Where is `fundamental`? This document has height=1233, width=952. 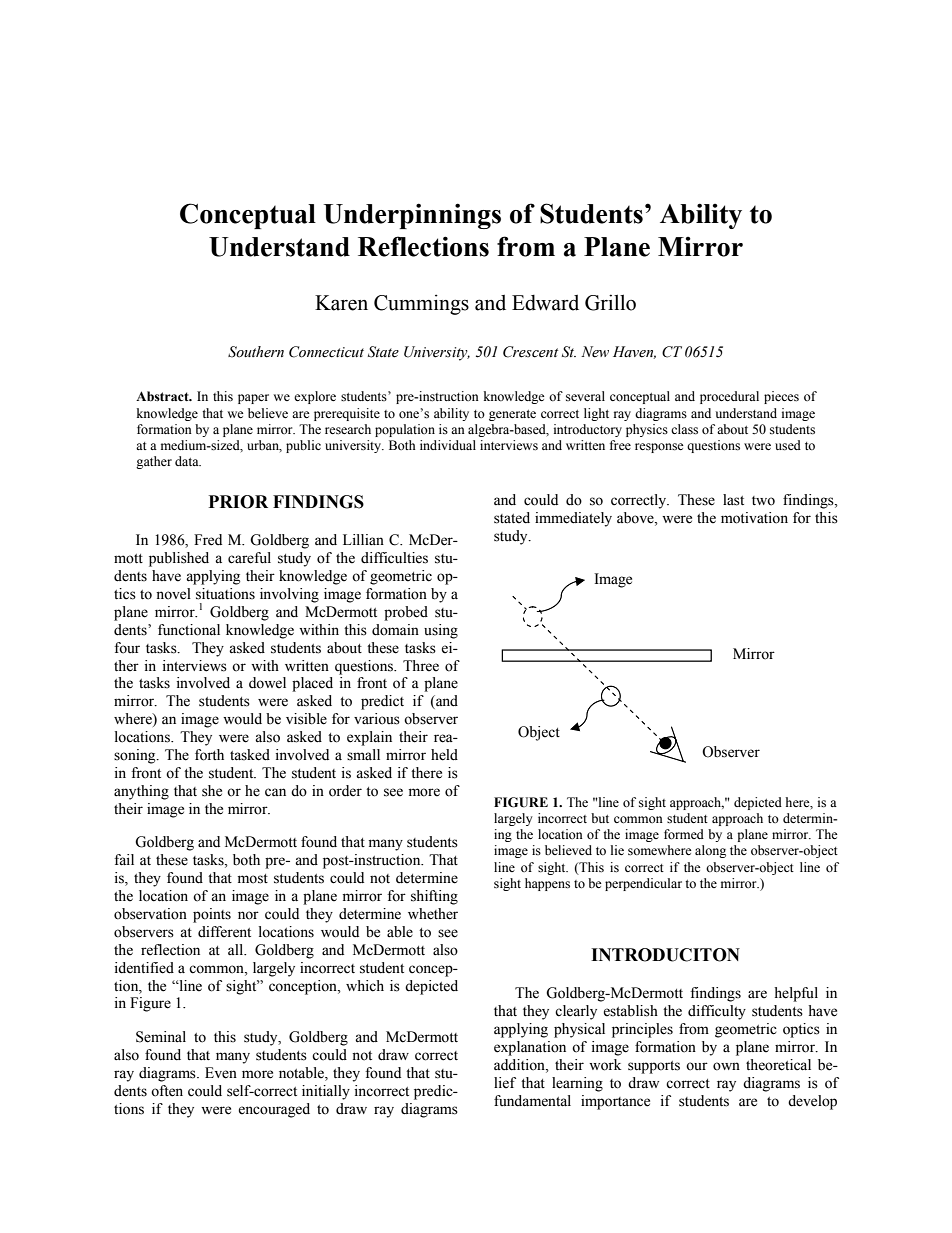
fundamental is located at coordinates (532, 1101).
